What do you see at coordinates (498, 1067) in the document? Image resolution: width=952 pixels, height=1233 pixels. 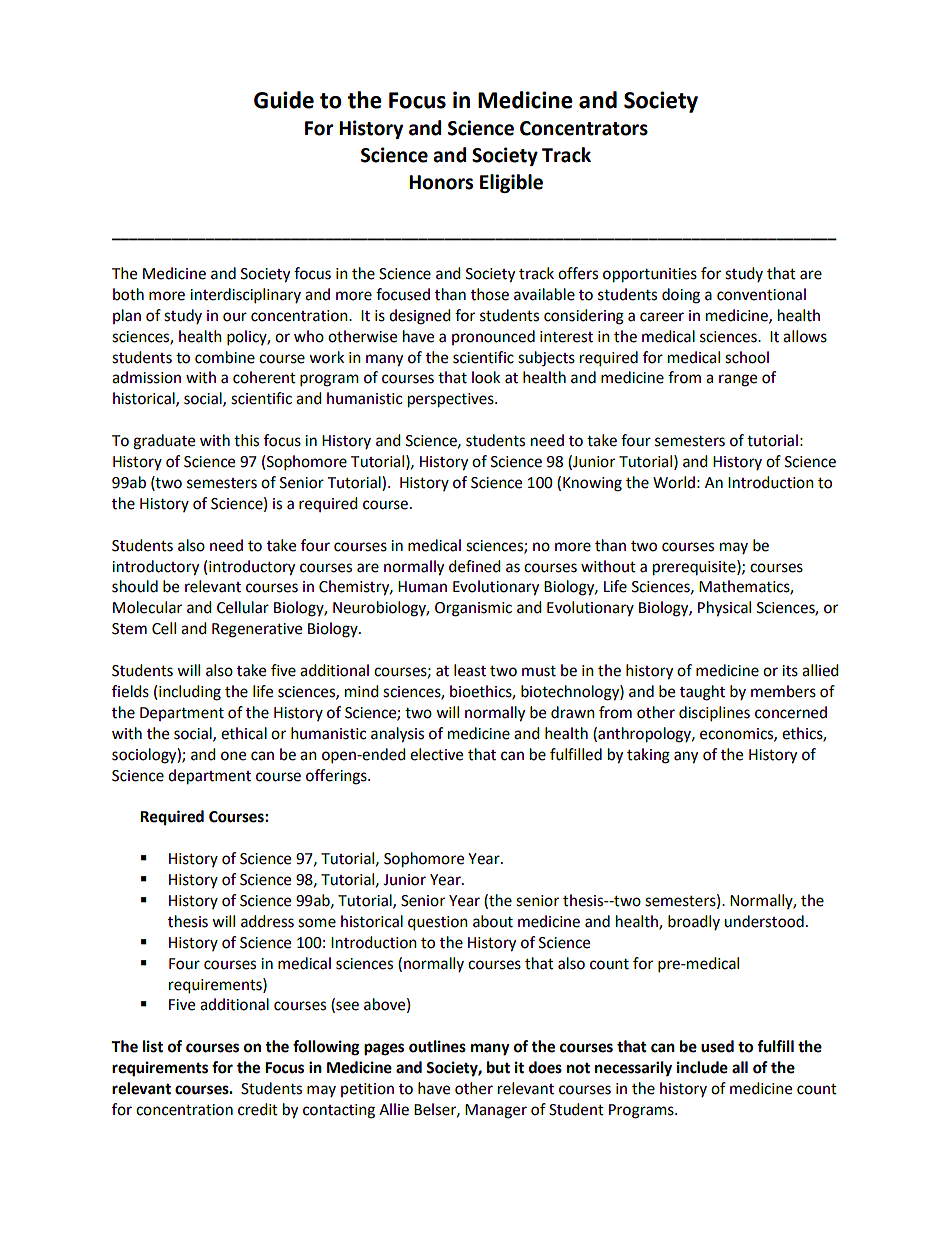 I see `but` at bounding box center [498, 1067].
